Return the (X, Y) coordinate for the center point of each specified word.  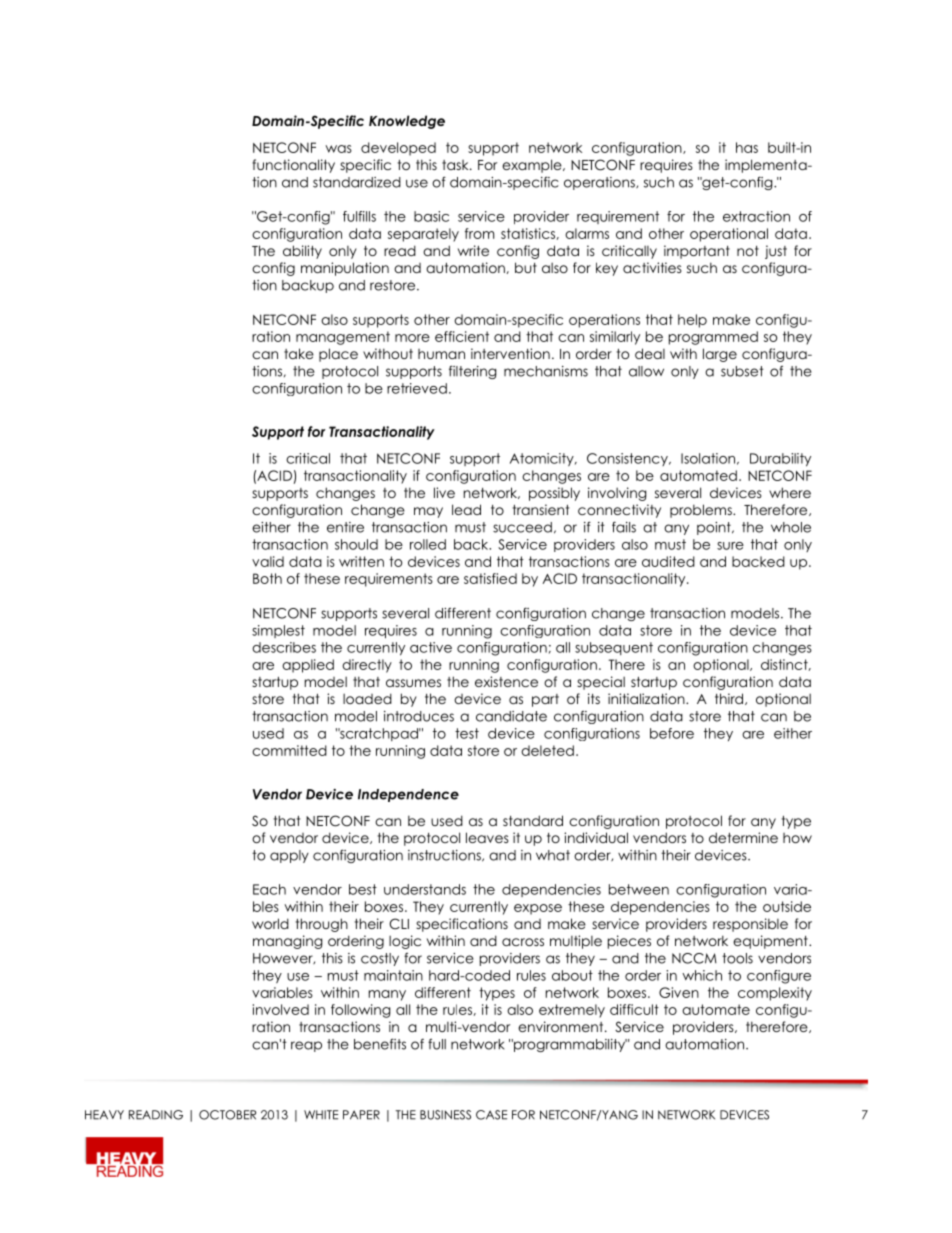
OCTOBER (227, 1115)
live (444, 492)
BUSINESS (445, 1115)
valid (268, 561)
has (747, 147)
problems (702, 511)
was (338, 149)
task (456, 165)
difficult (634, 1009)
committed (289, 750)
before (672, 733)
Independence (408, 795)
